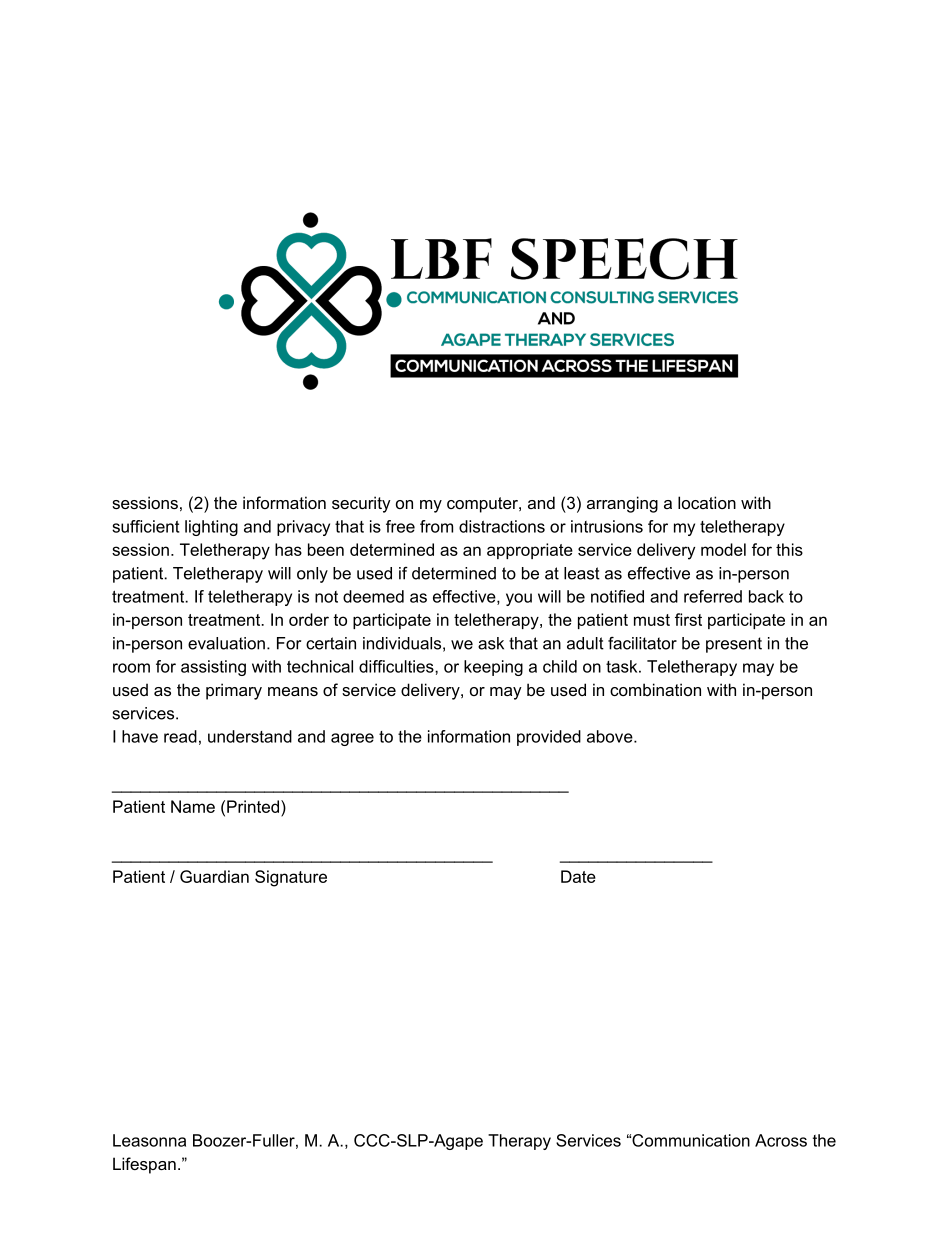  What do you see at coordinates (144, 1165) in the page?
I see `Lifespan` at bounding box center [144, 1165].
